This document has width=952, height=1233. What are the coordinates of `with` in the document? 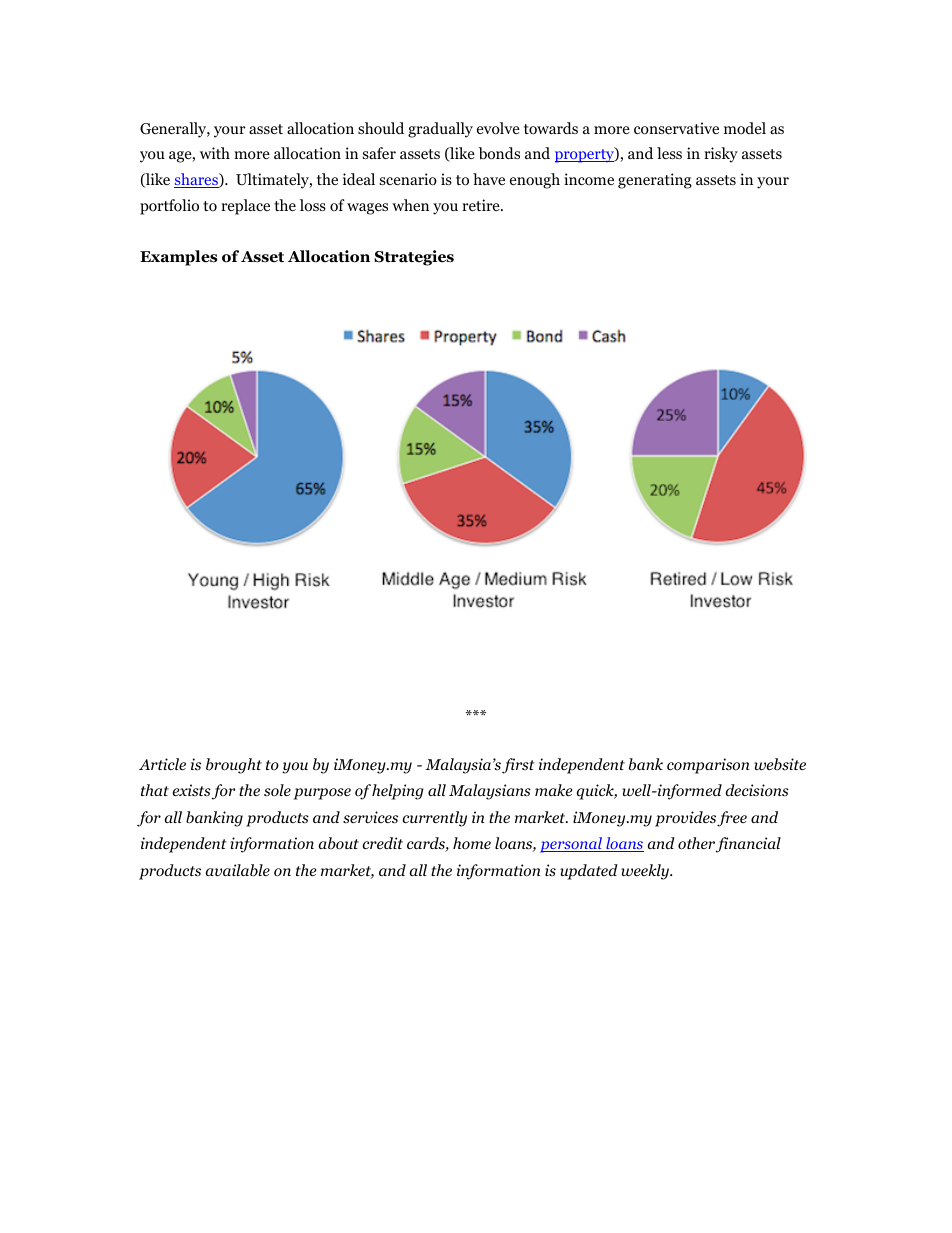 It's located at (215, 153).
